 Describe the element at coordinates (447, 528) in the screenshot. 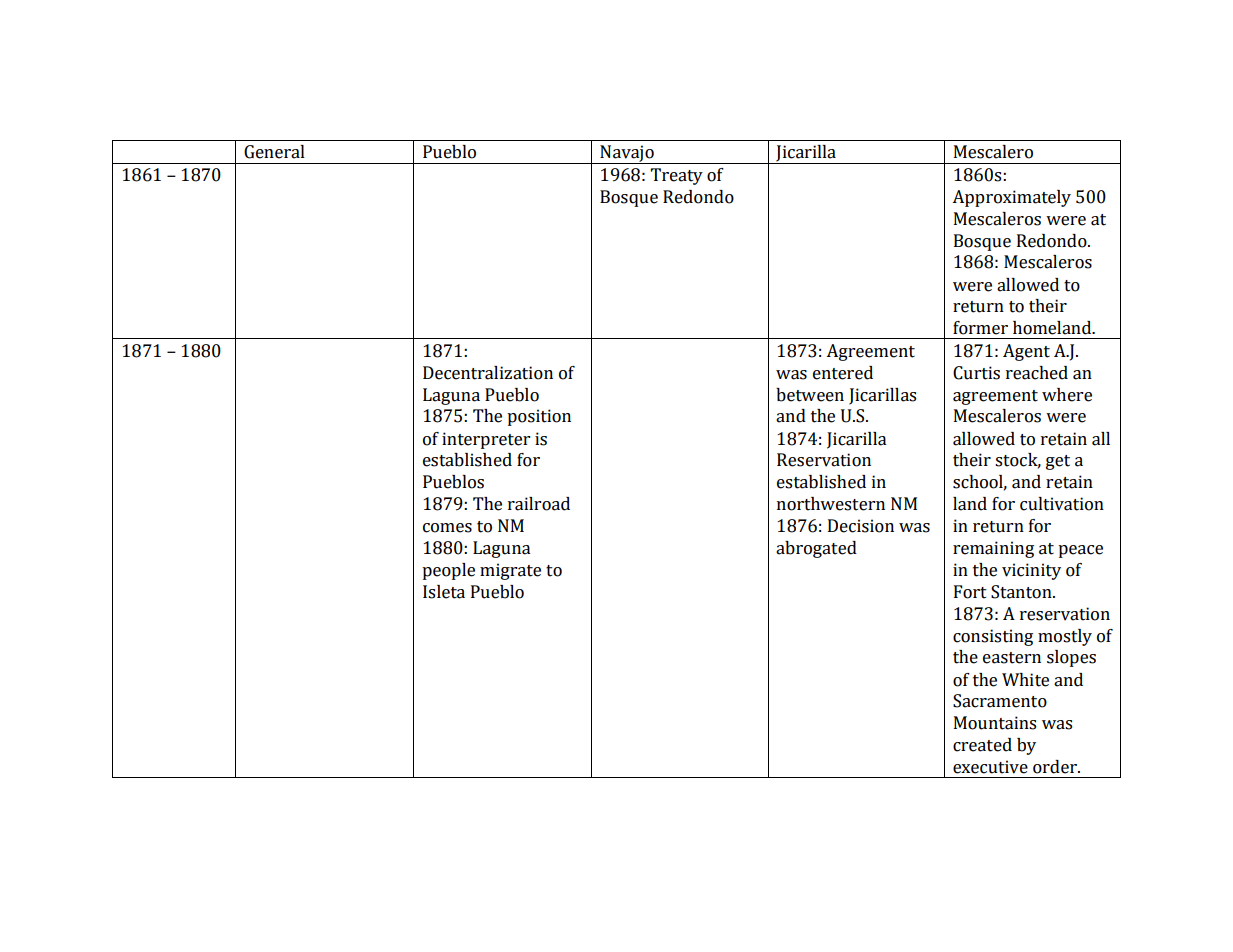

I see `comes` at that location.
